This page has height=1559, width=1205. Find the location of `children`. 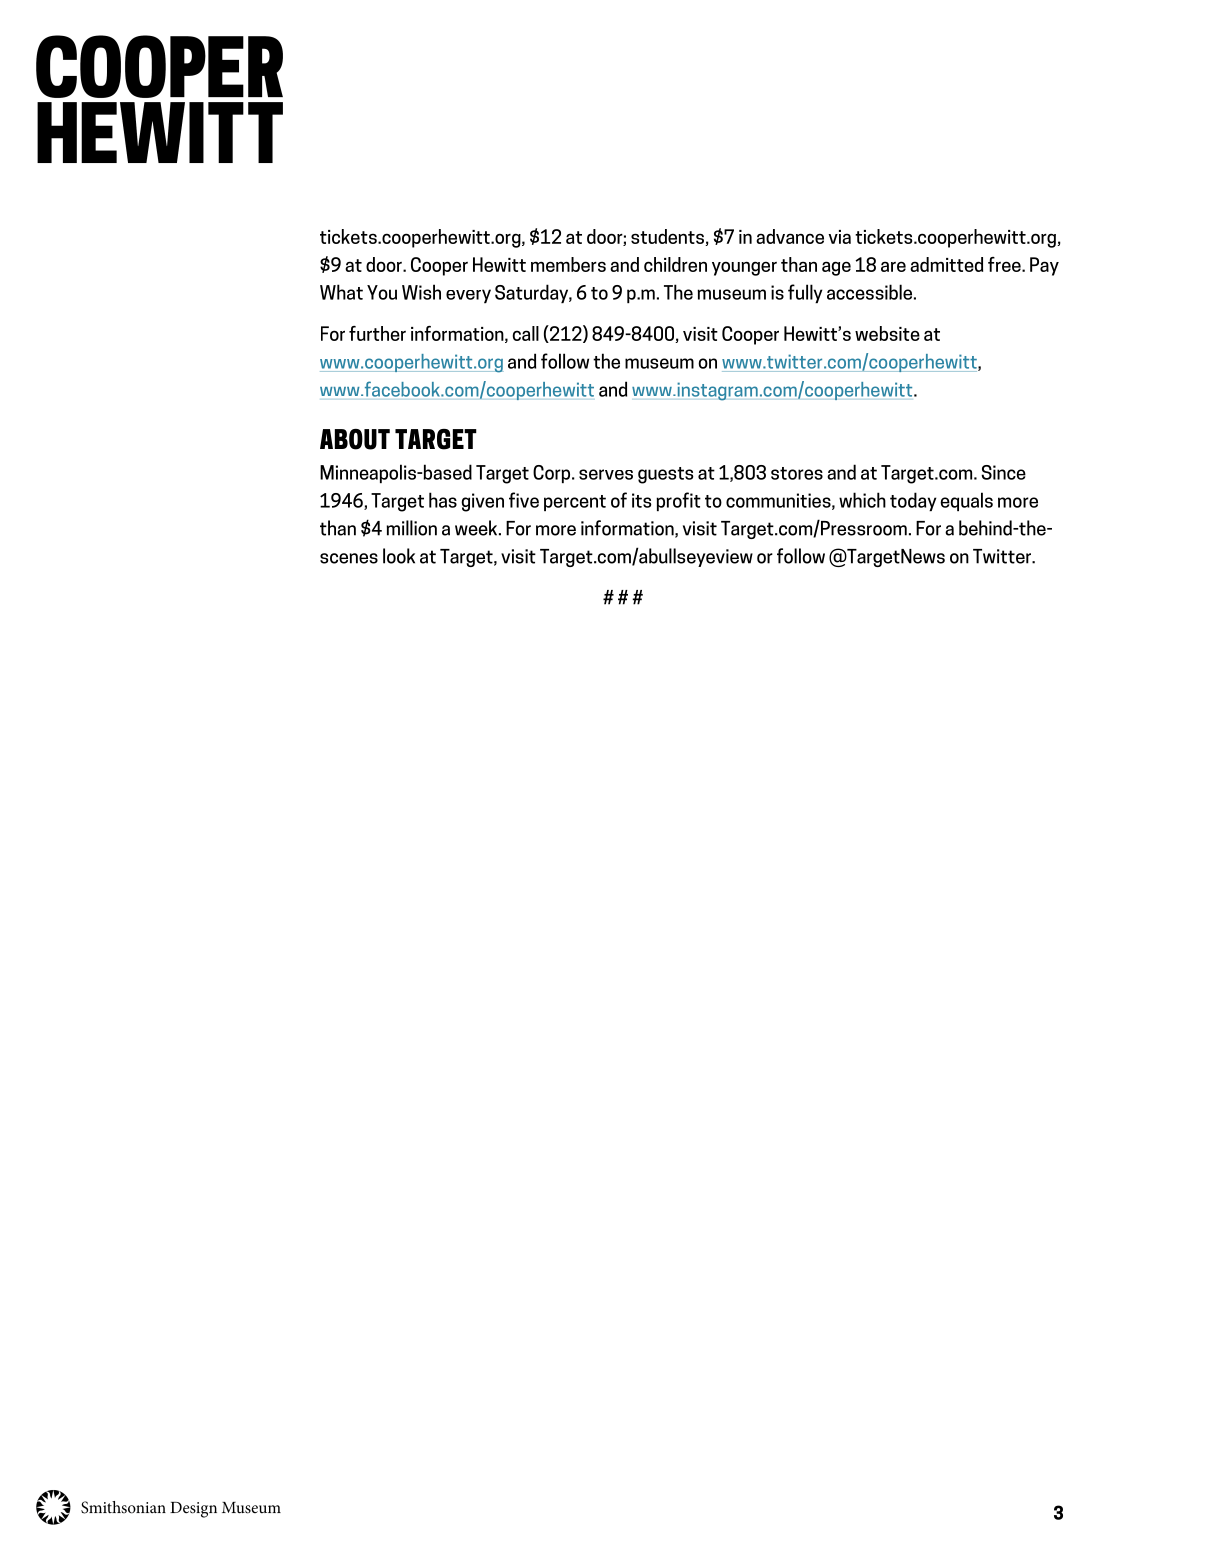

children is located at coordinates (675, 264).
